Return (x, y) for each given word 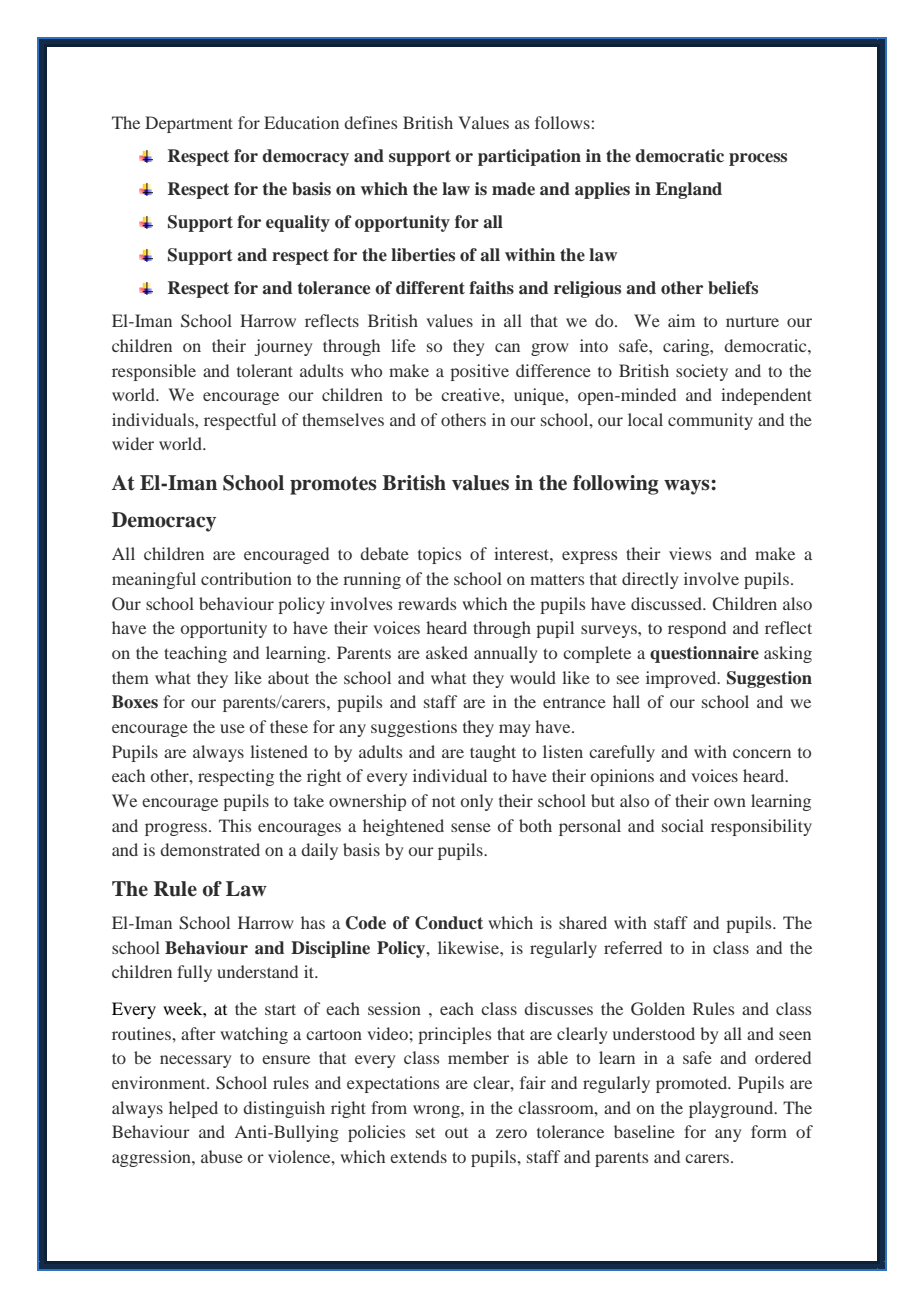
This (235, 825)
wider (133, 443)
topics (439, 555)
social (683, 825)
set (425, 1133)
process (758, 159)
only (477, 802)
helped (193, 1109)
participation (529, 157)
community (710, 421)
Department (189, 124)
